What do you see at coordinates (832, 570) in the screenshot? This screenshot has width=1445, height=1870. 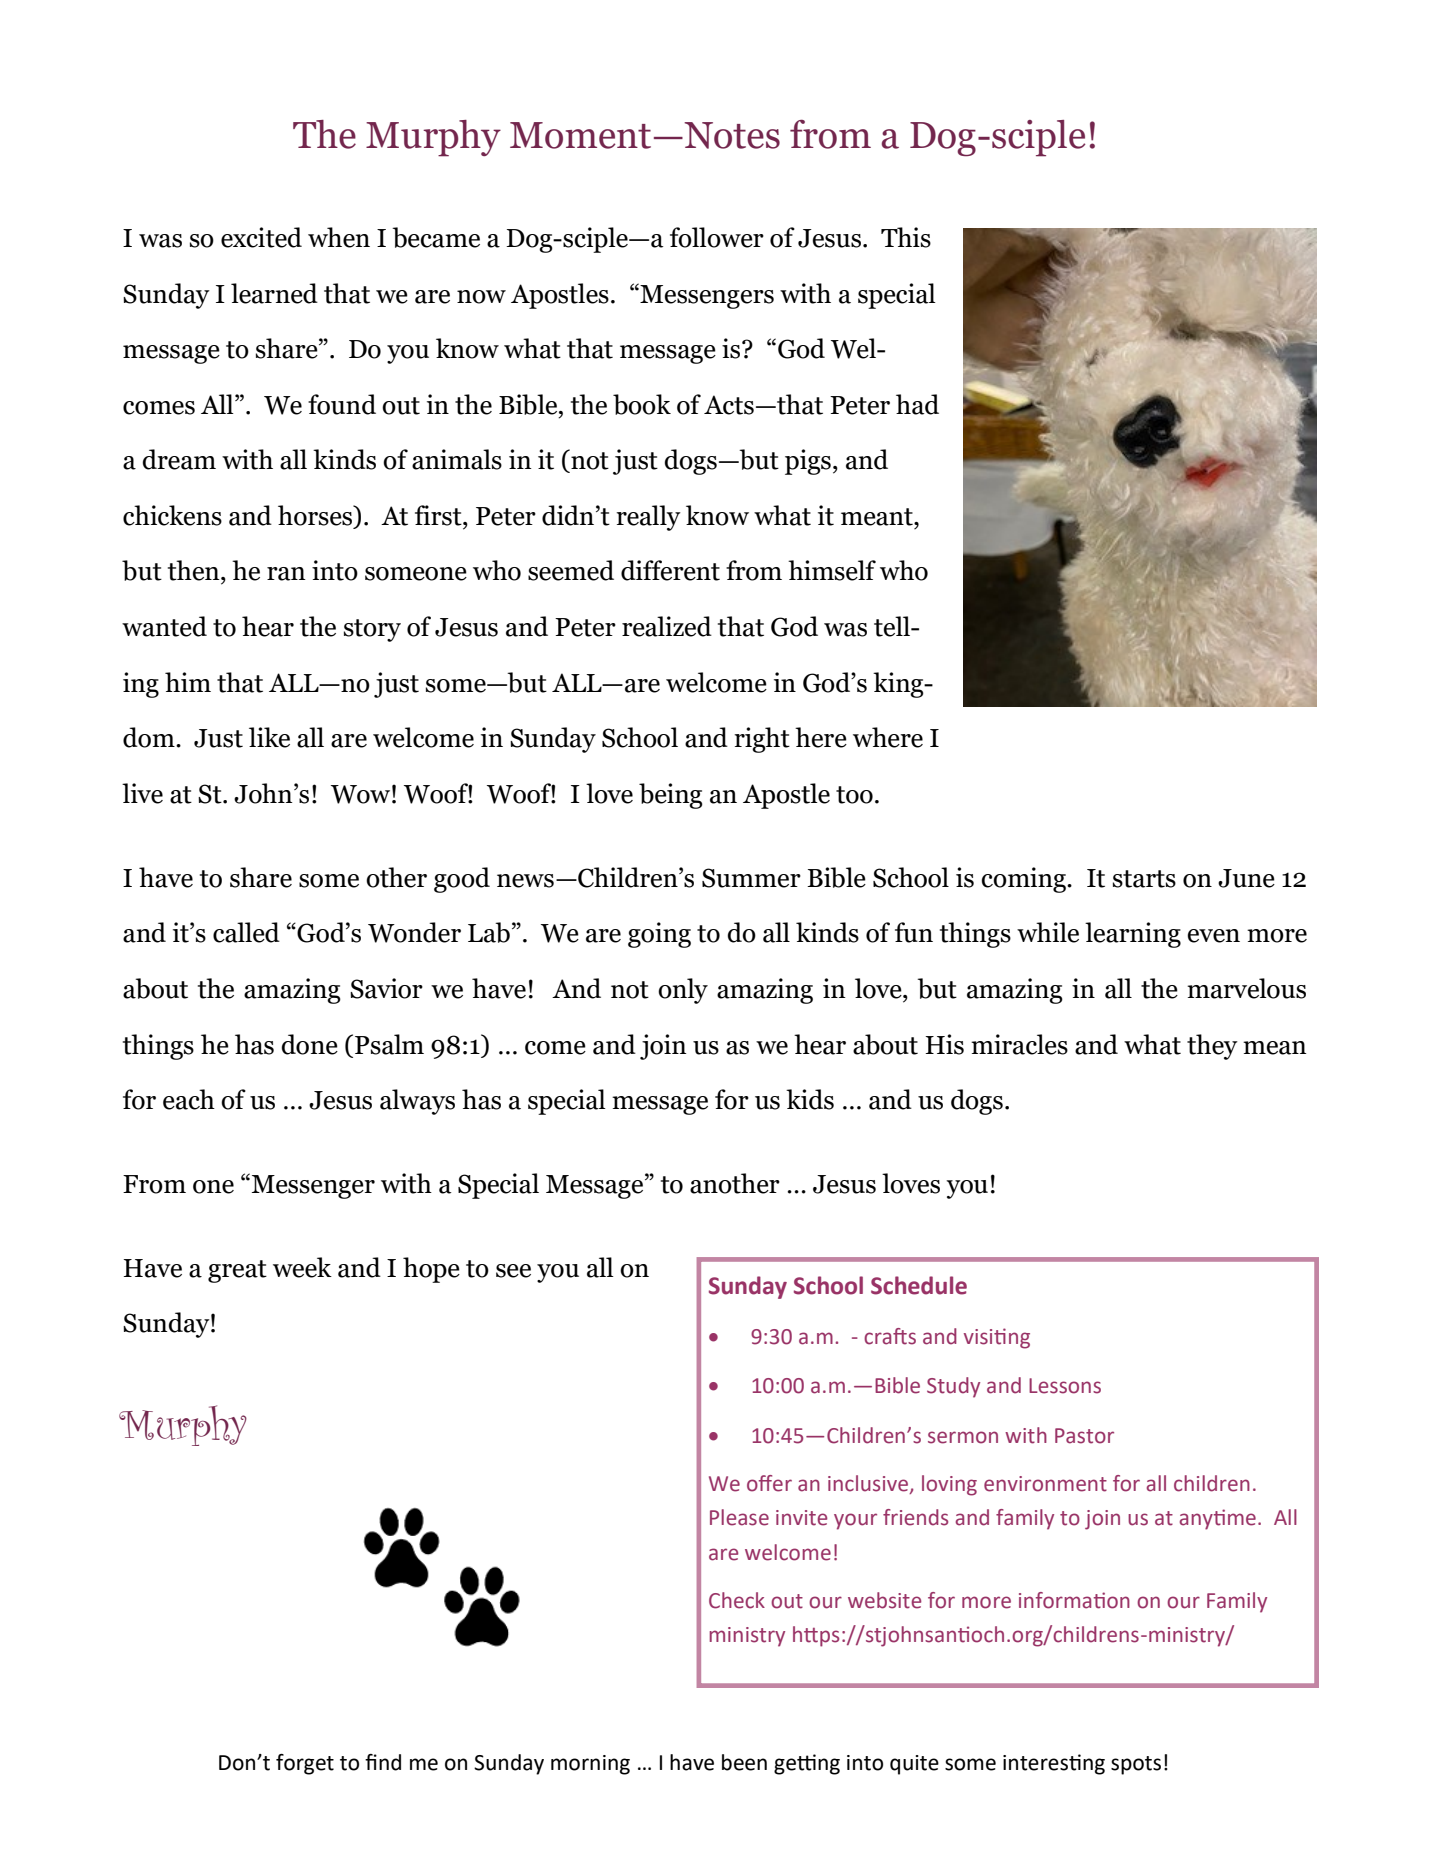 I see `himself` at bounding box center [832, 570].
